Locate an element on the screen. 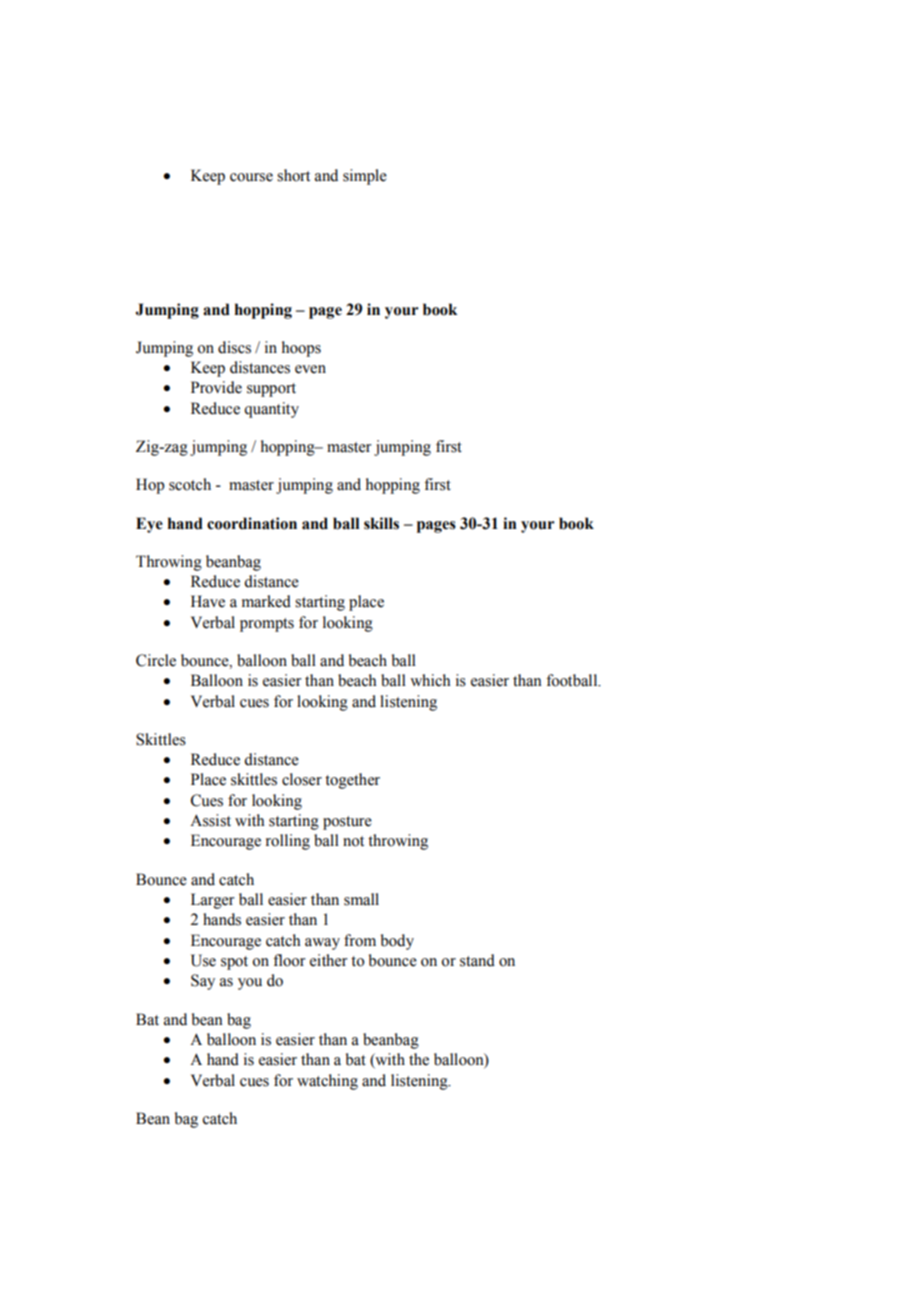 The height and width of the screenshot is (1308, 924). short is located at coordinates (293, 175).
